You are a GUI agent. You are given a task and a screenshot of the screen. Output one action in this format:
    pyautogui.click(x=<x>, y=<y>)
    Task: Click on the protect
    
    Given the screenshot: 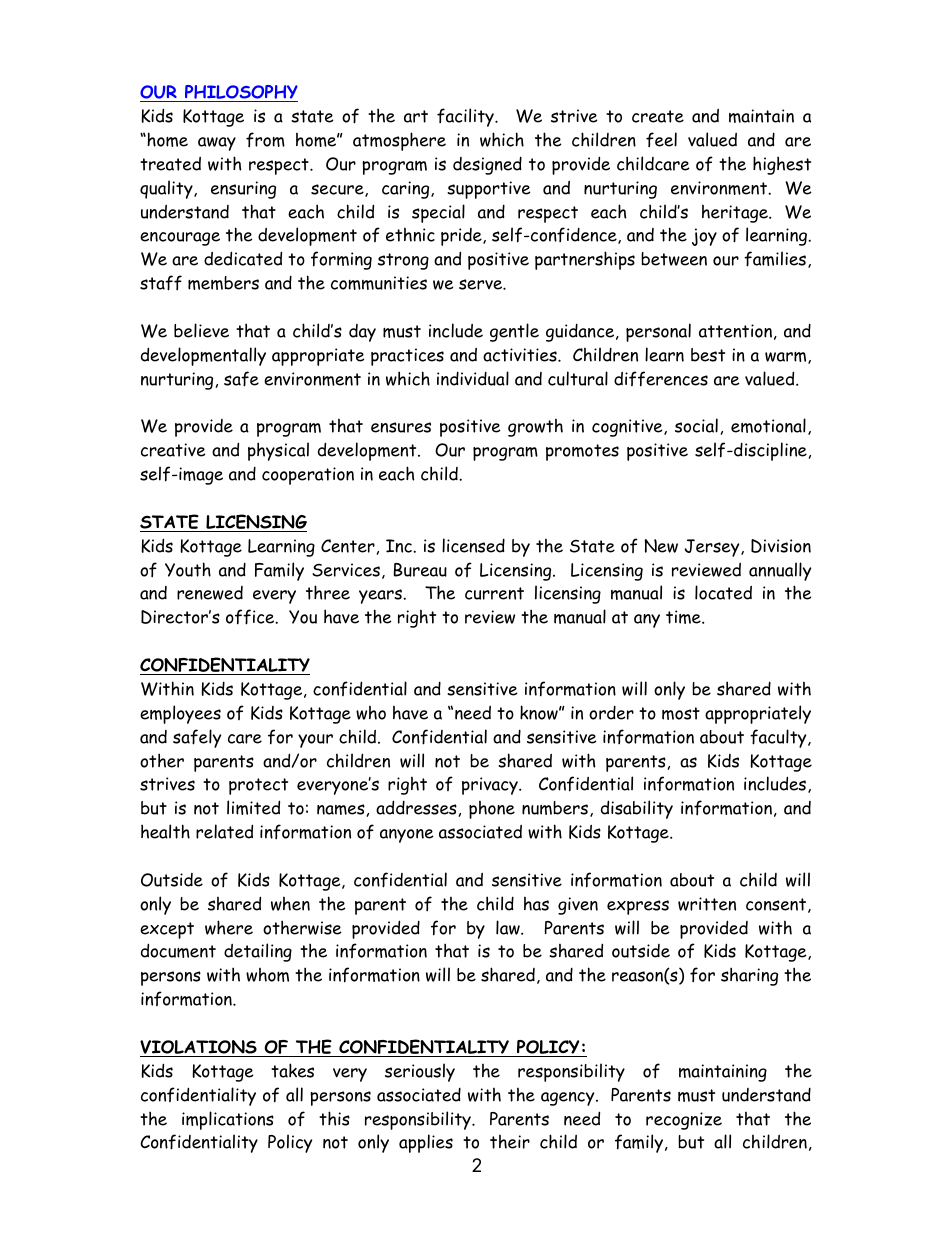 What is the action you would take?
    pyautogui.click(x=258, y=786)
